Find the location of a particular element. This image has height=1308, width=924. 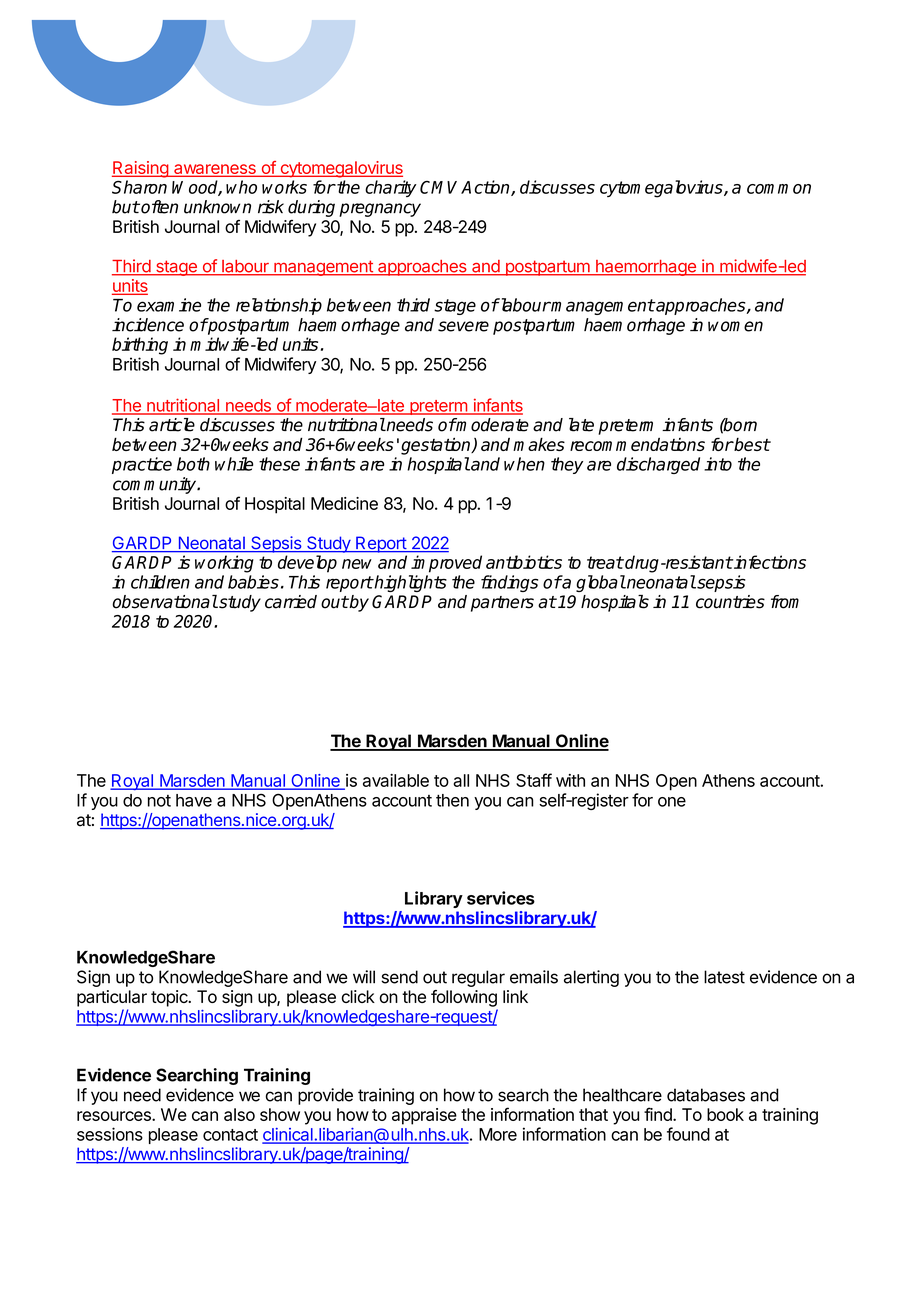

appraise is located at coordinates (424, 1116).
